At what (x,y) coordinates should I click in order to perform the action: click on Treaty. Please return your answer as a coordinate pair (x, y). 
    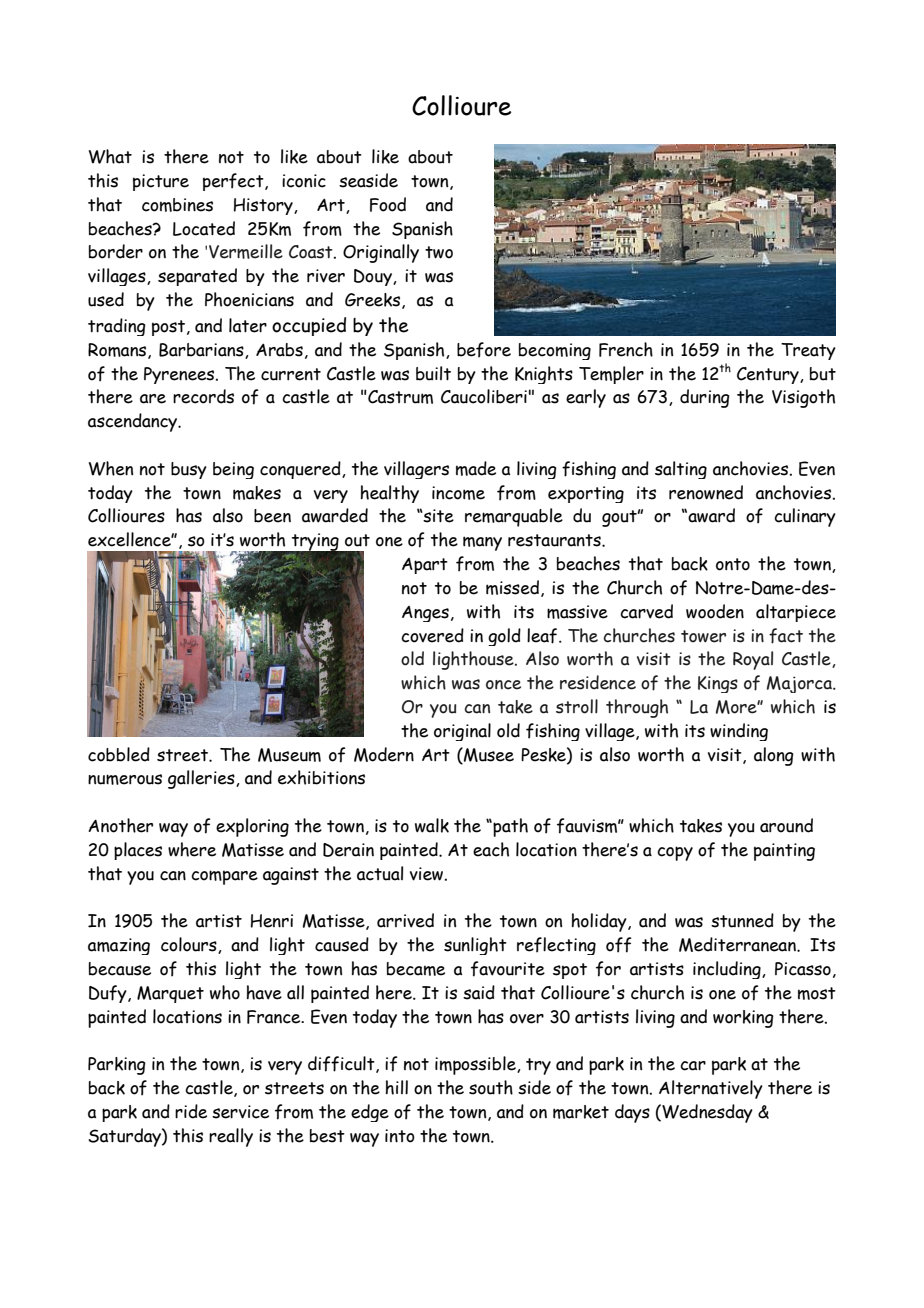
    Looking at the image, I should click on (808, 351).
